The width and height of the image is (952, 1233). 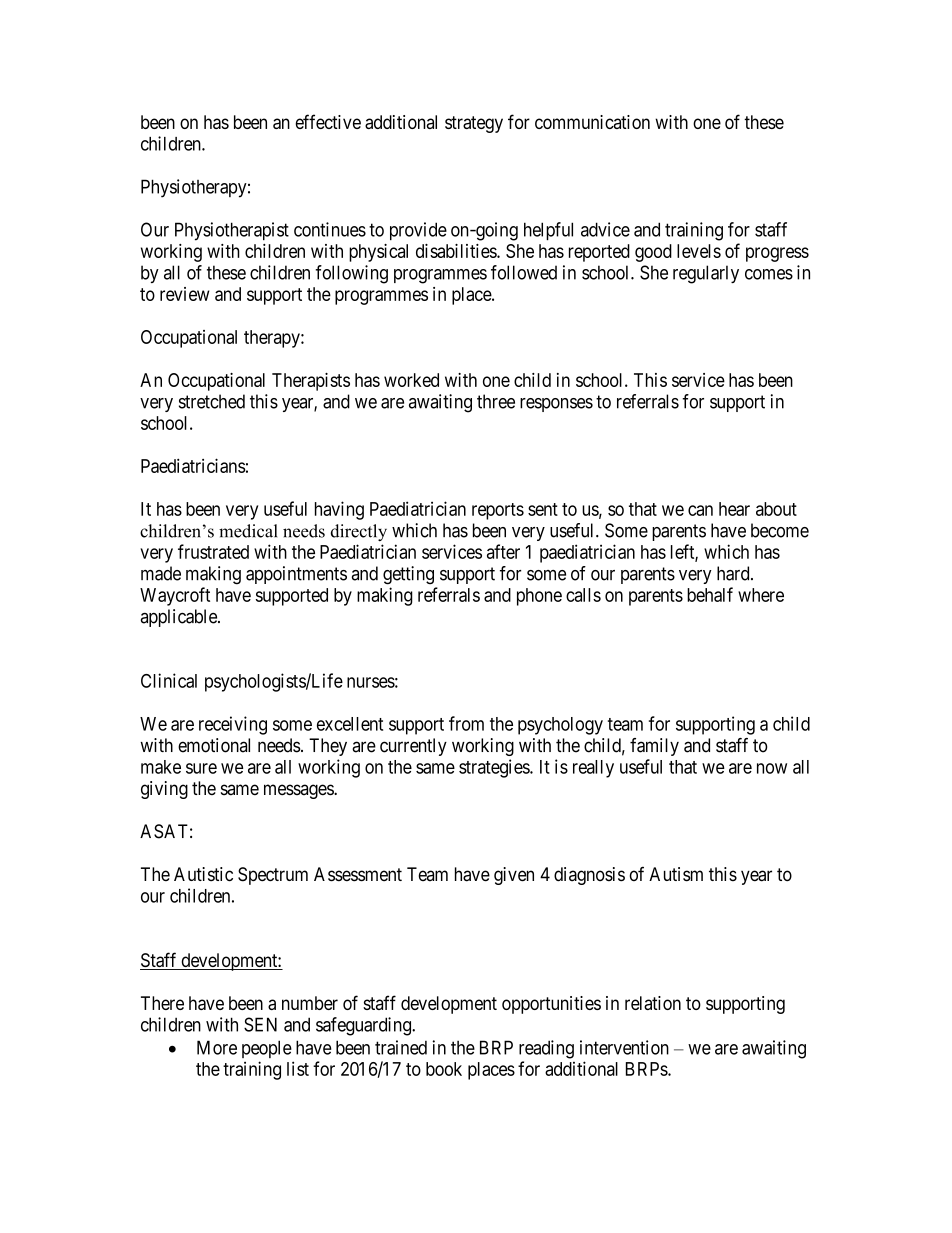 I want to click on book, so click(x=444, y=1069).
